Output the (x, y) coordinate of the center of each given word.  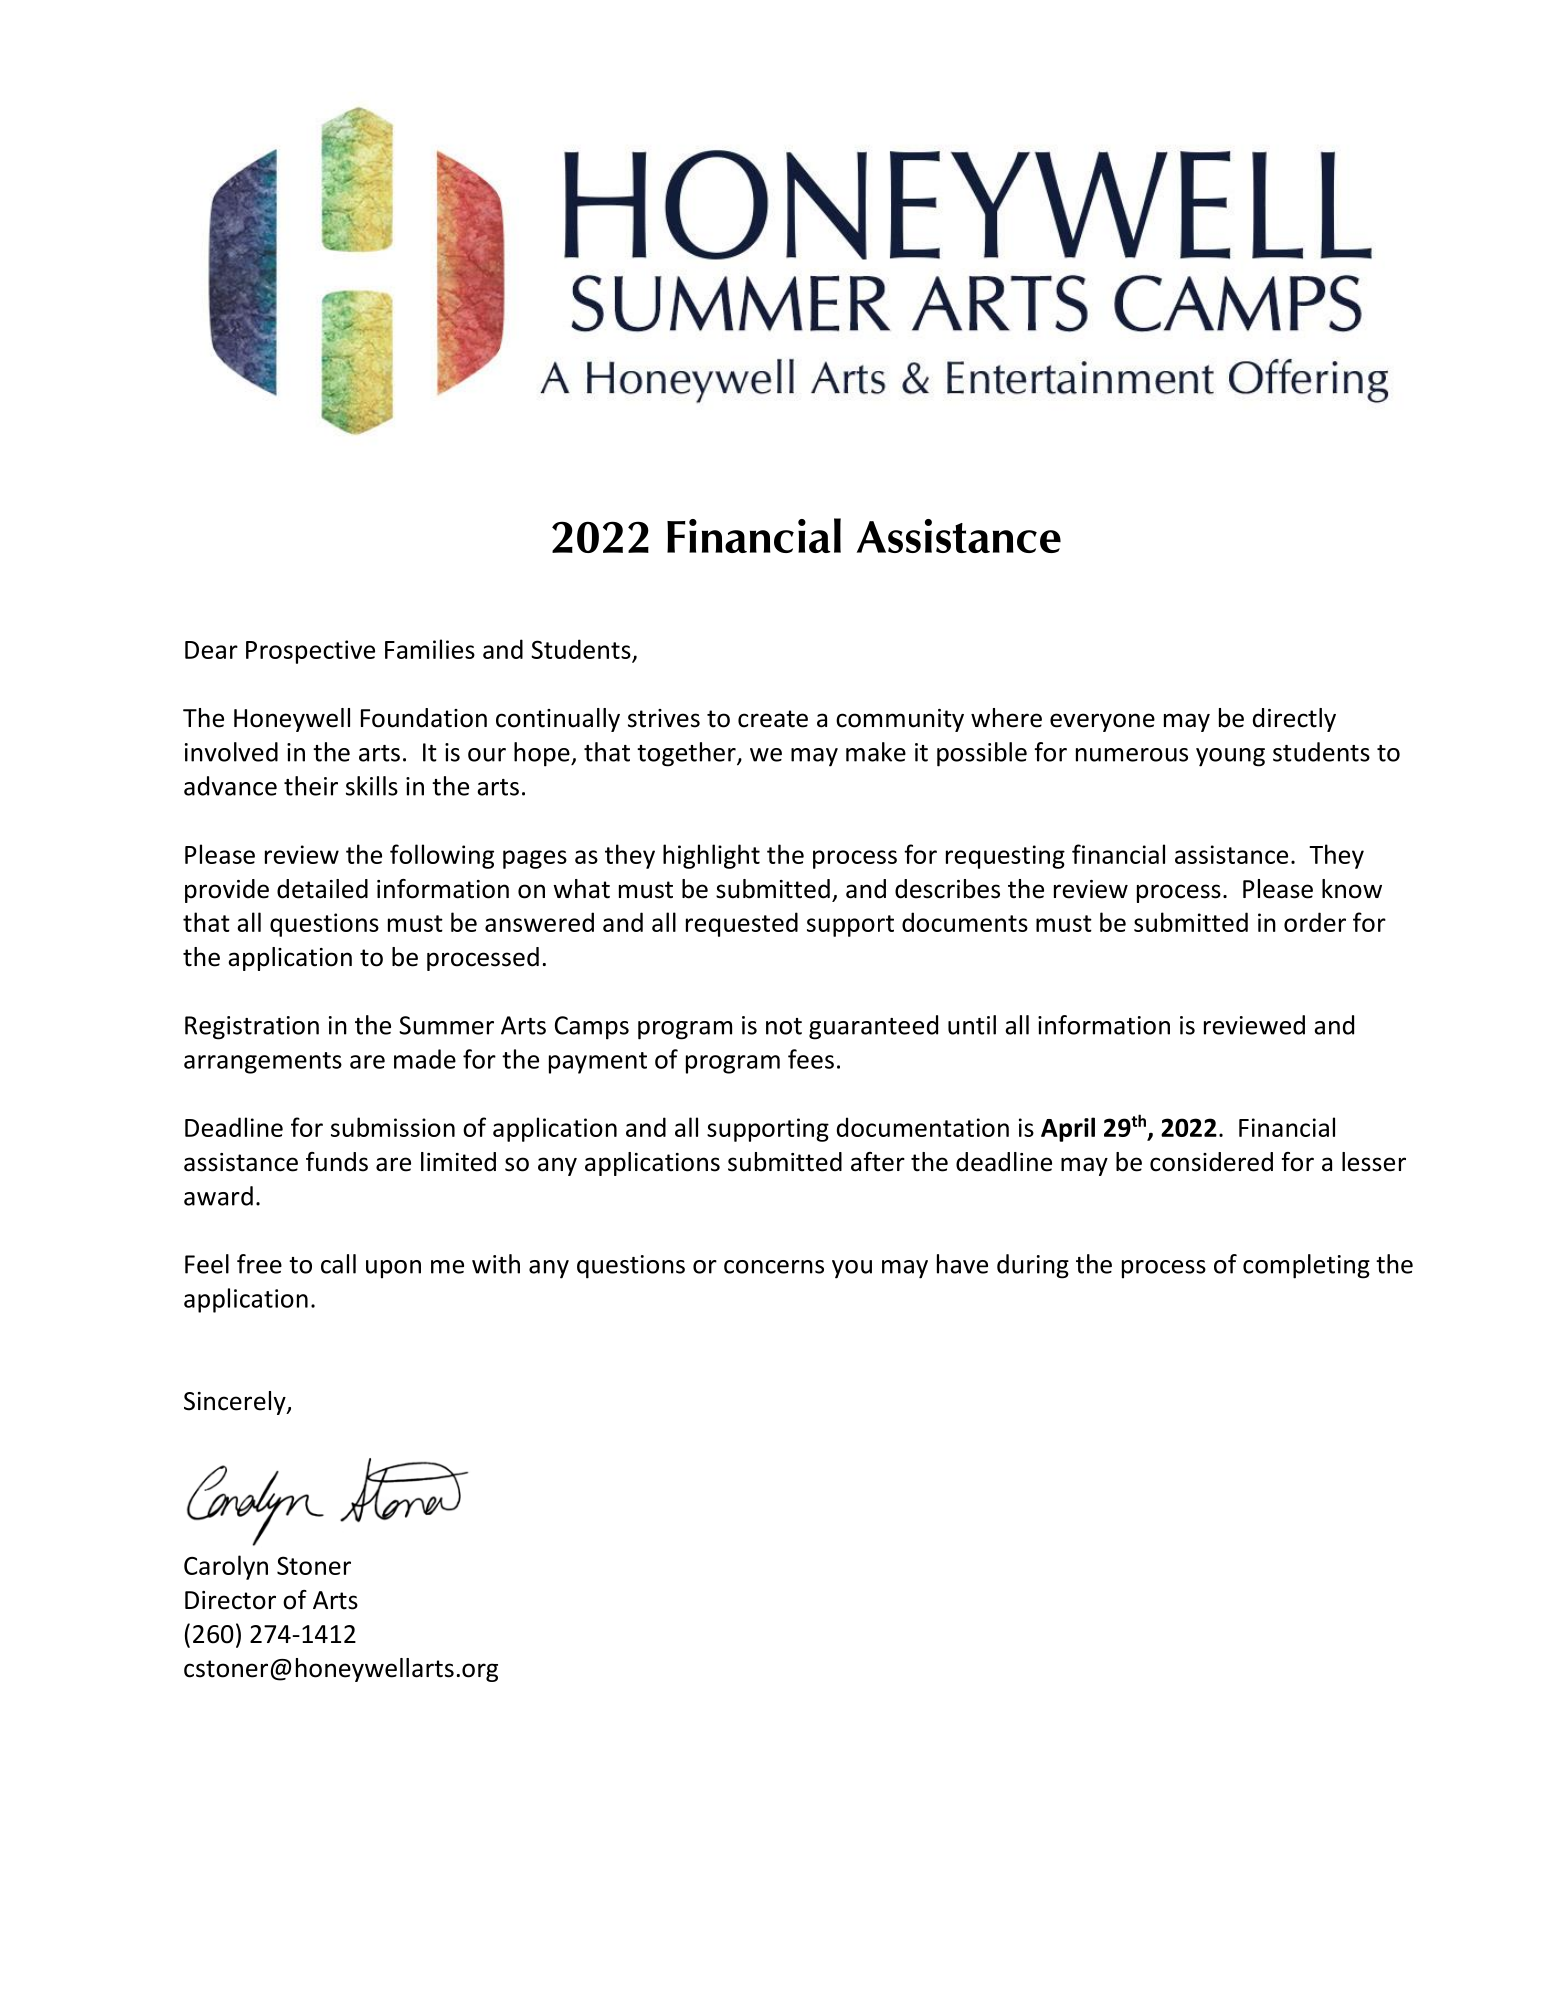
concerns (774, 1267)
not (784, 1026)
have (962, 1264)
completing (1306, 1266)
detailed (322, 889)
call (338, 1264)
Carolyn (226, 1567)
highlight (711, 856)
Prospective (310, 652)
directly (1294, 720)
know (1352, 889)
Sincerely (236, 1403)
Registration (252, 1028)
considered (1211, 1162)
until (972, 1025)
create (773, 719)
